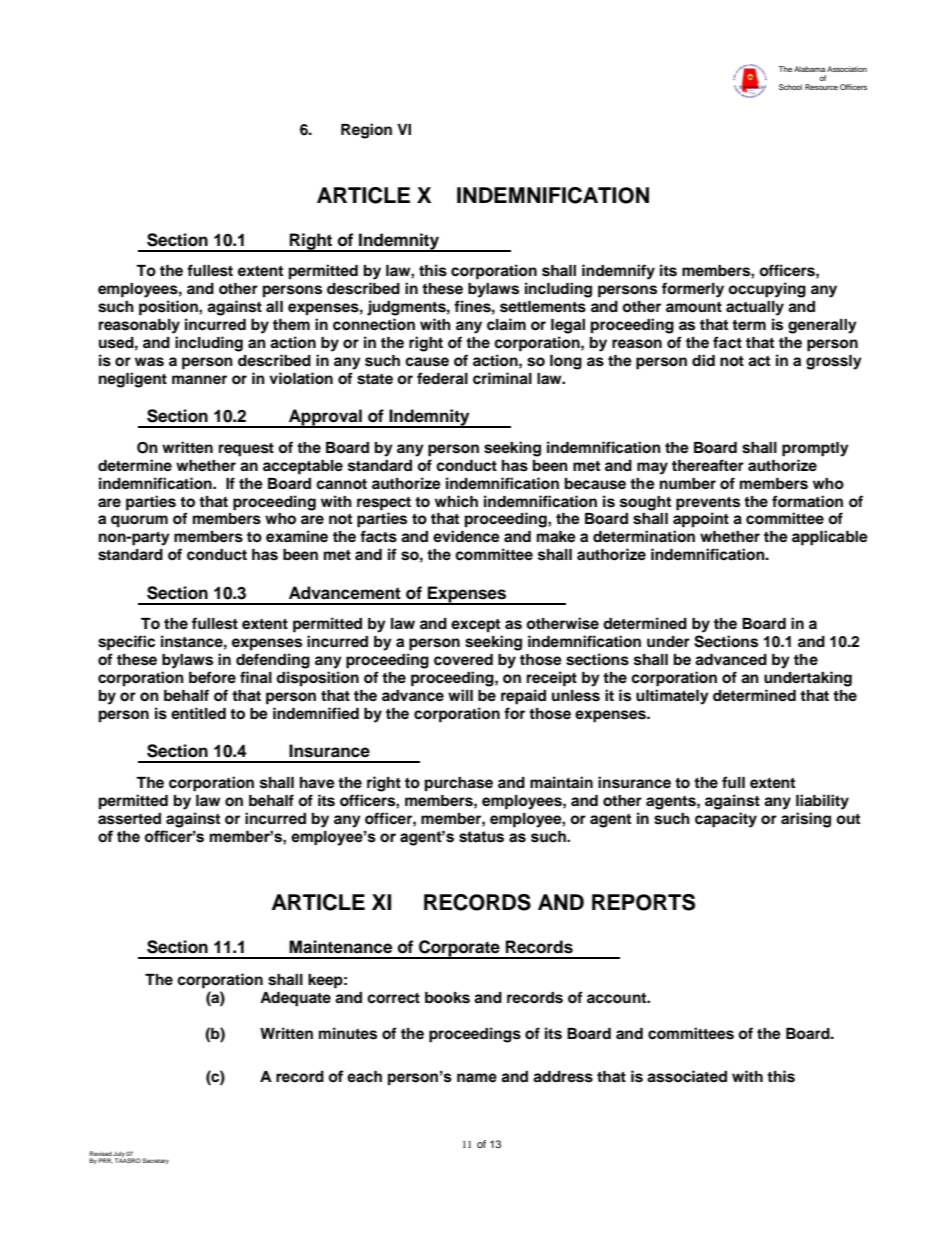  Describe the element at coordinates (481, 837) in the document. I see `status` at that location.
